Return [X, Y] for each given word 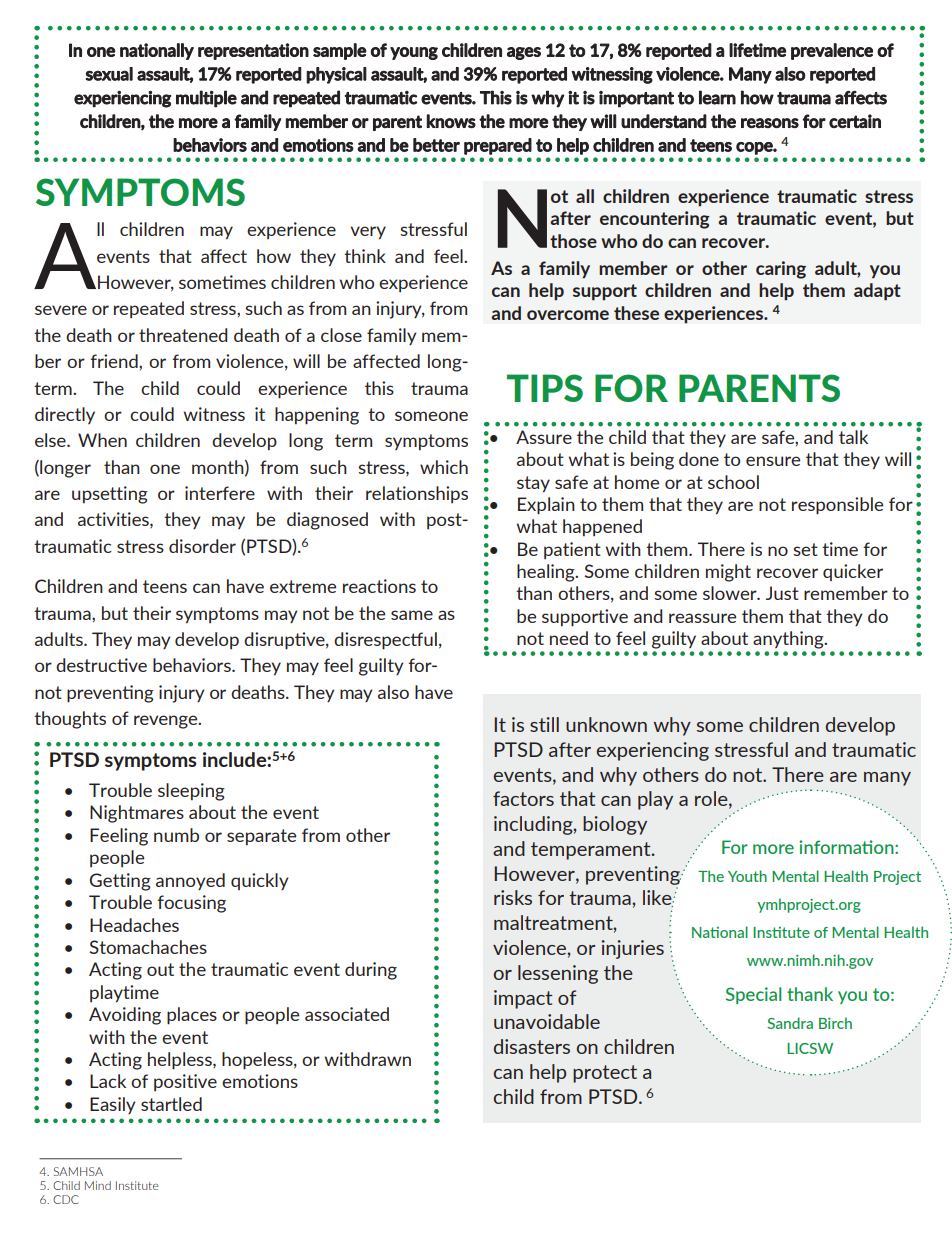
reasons [770, 123]
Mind [98, 1185]
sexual [109, 74]
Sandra [790, 1023]
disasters [532, 1046]
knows [451, 121]
